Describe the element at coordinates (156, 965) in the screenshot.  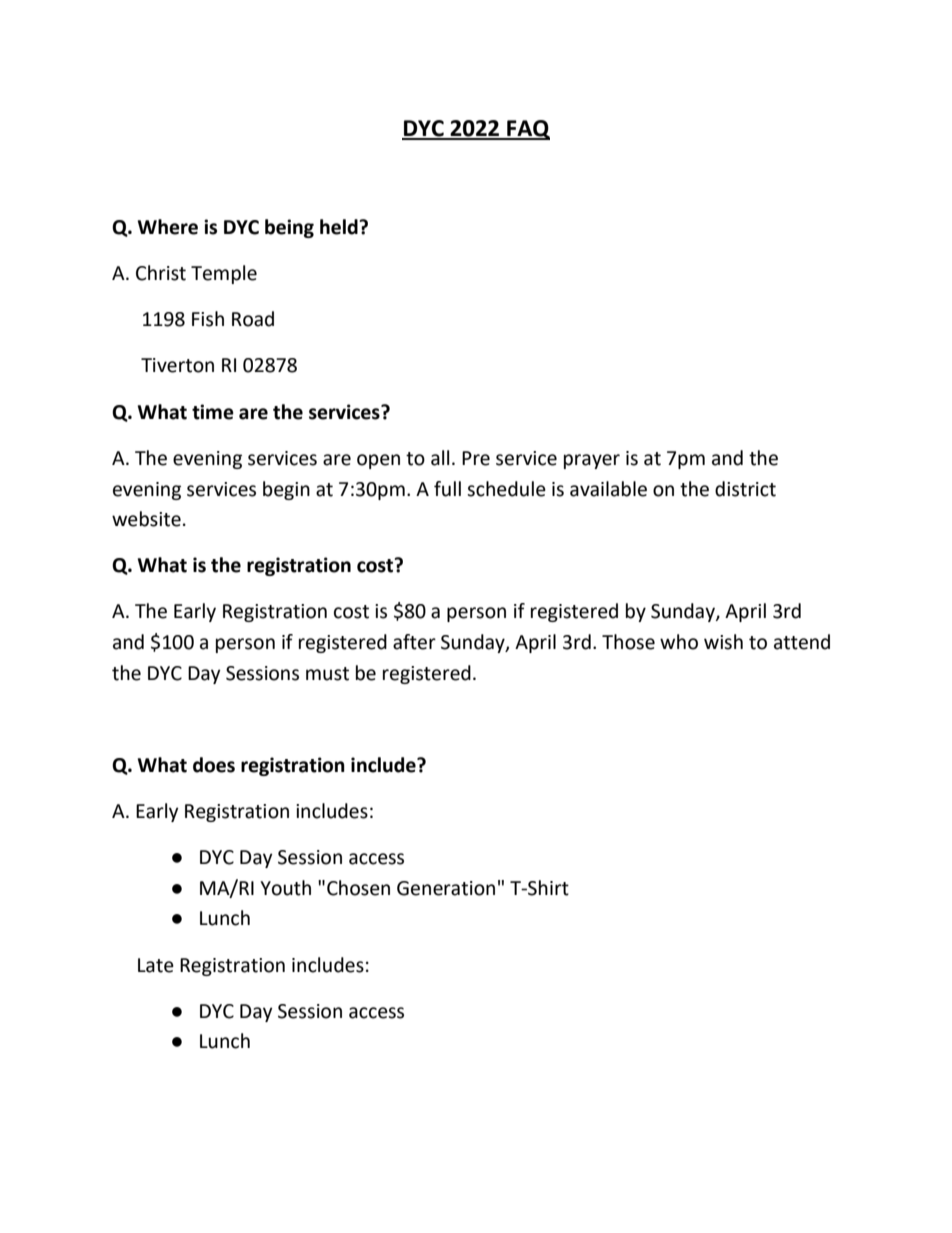
I see `Late` at that location.
